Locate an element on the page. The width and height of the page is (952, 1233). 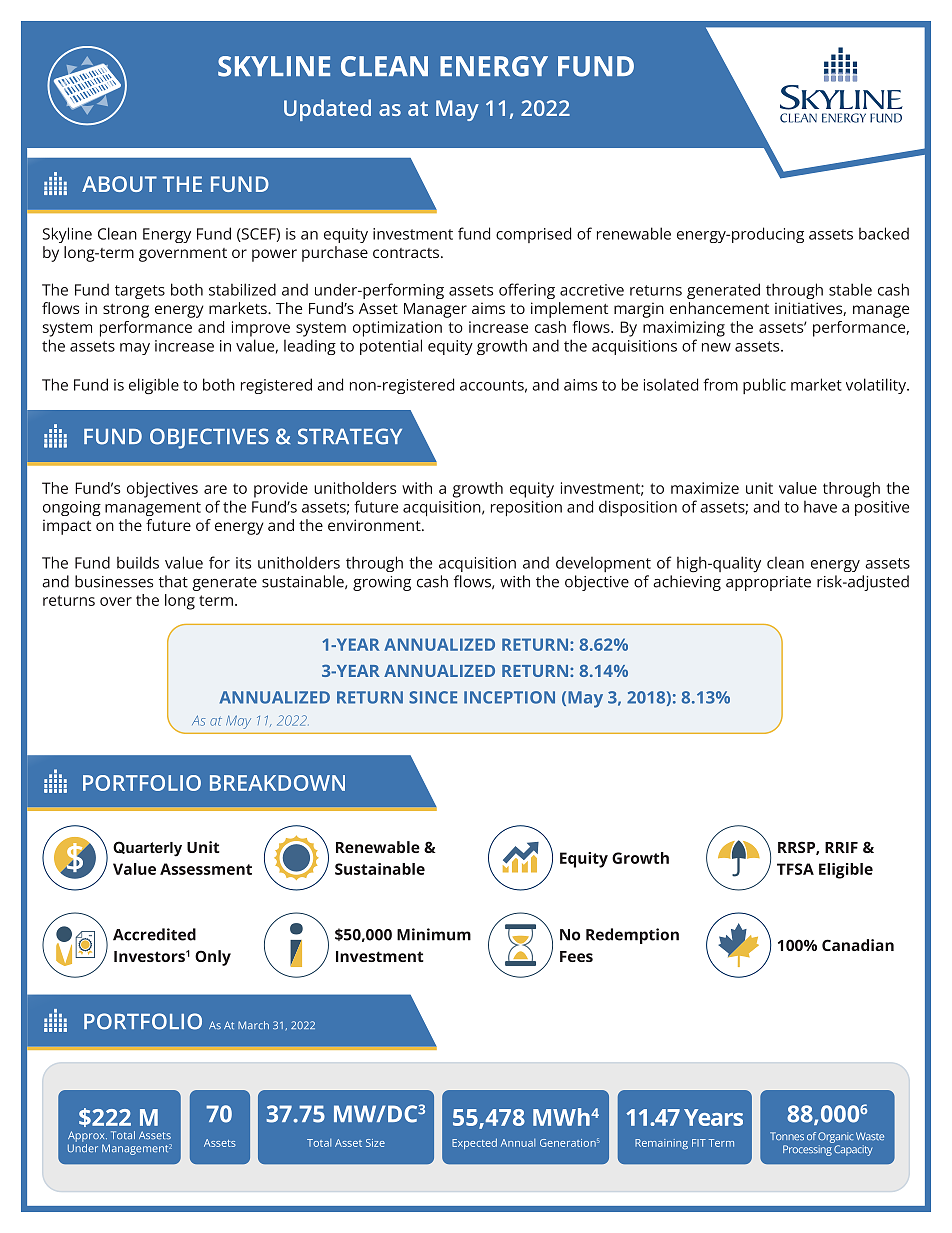
Minimum is located at coordinates (434, 934).
